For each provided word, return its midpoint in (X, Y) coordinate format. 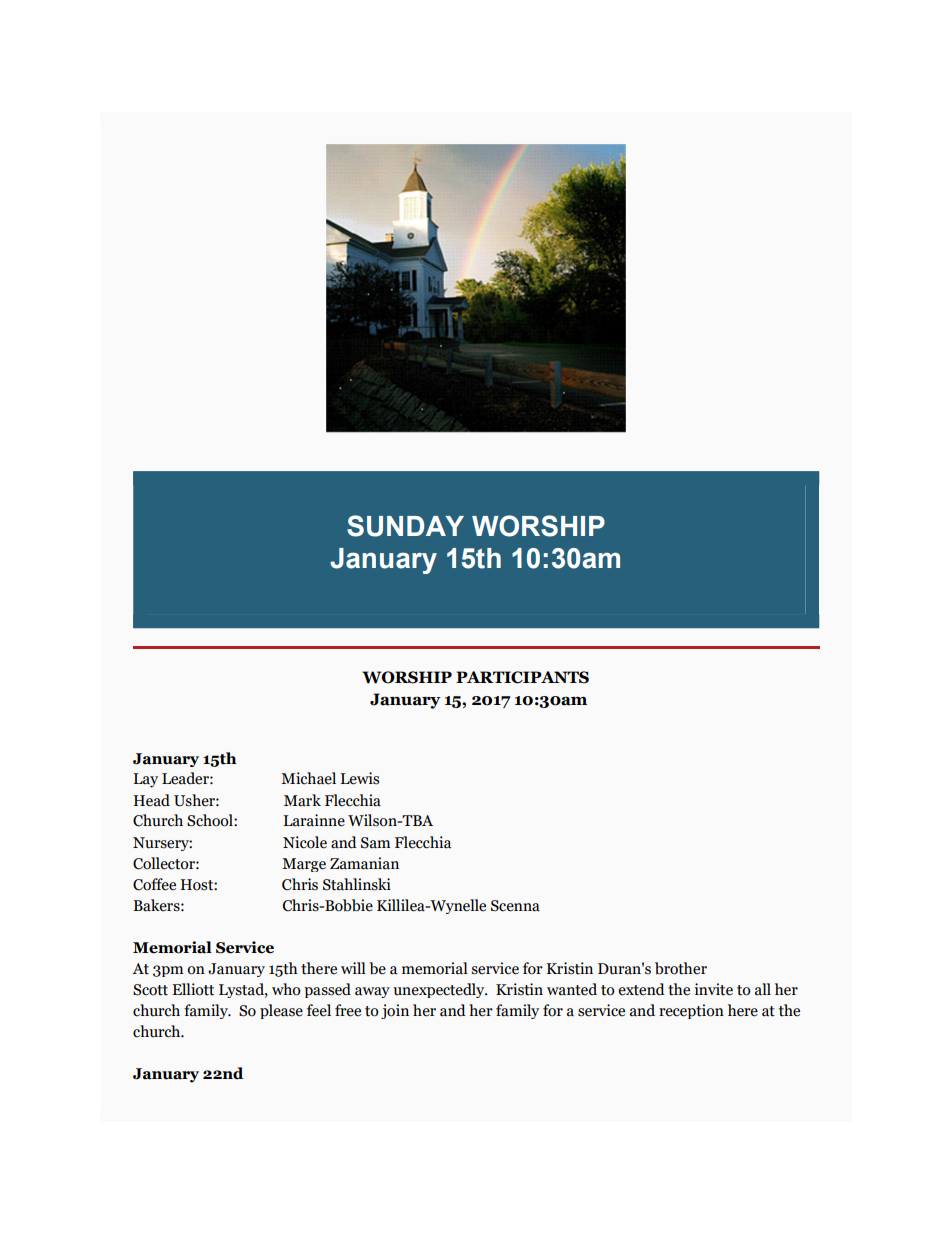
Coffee (154, 884)
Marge (304, 865)
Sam (375, 843)
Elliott (193, 989)
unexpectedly (440, 990)
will (353, 968)
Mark (302, 800)
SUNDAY (405, 526)
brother (681, 968)
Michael (308, 778)
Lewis (359, 778)
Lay (145, 780)
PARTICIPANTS (522, 677)
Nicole (305, 842)
